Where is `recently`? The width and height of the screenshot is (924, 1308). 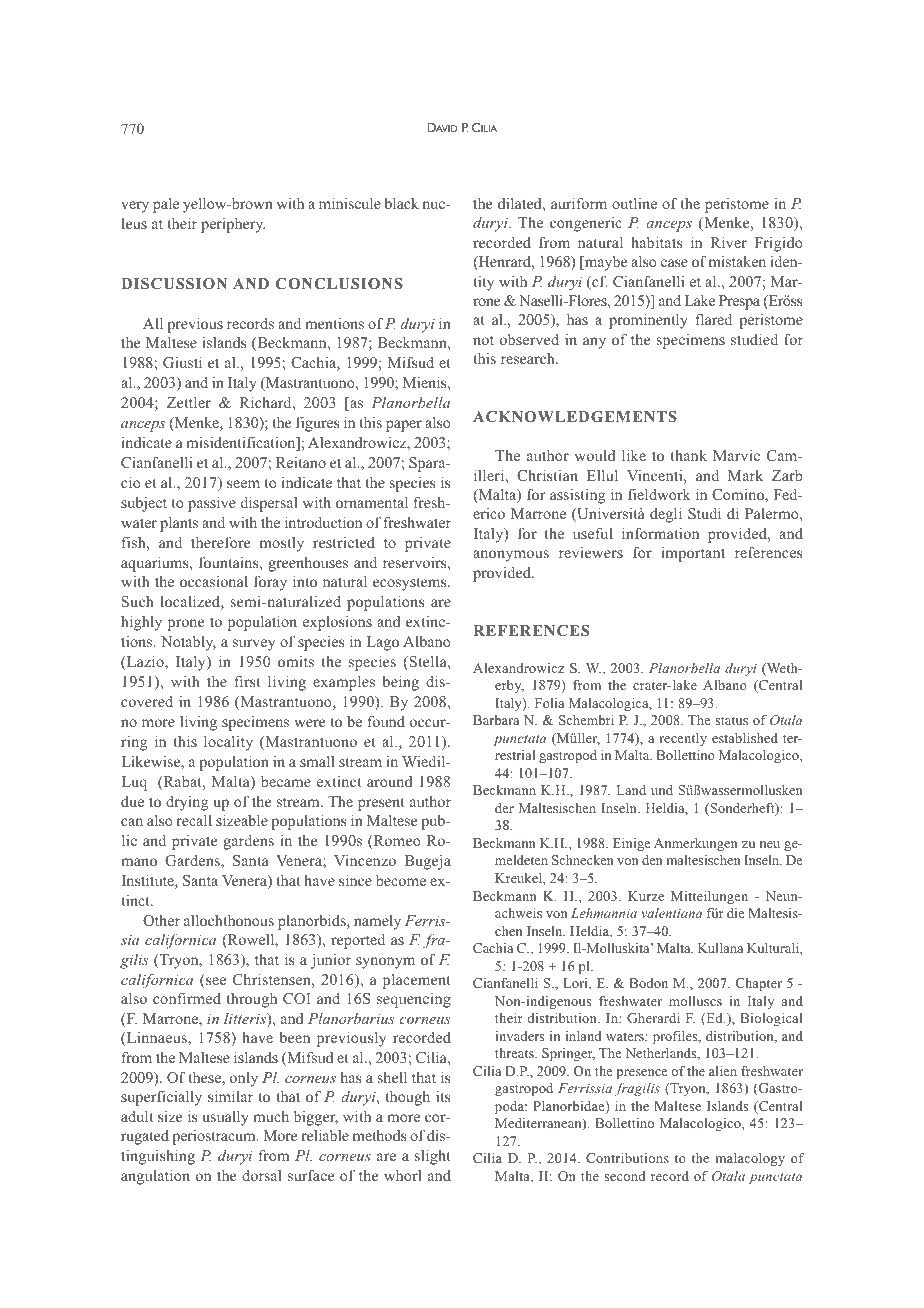
recently is located at coordinates (683, 739).
